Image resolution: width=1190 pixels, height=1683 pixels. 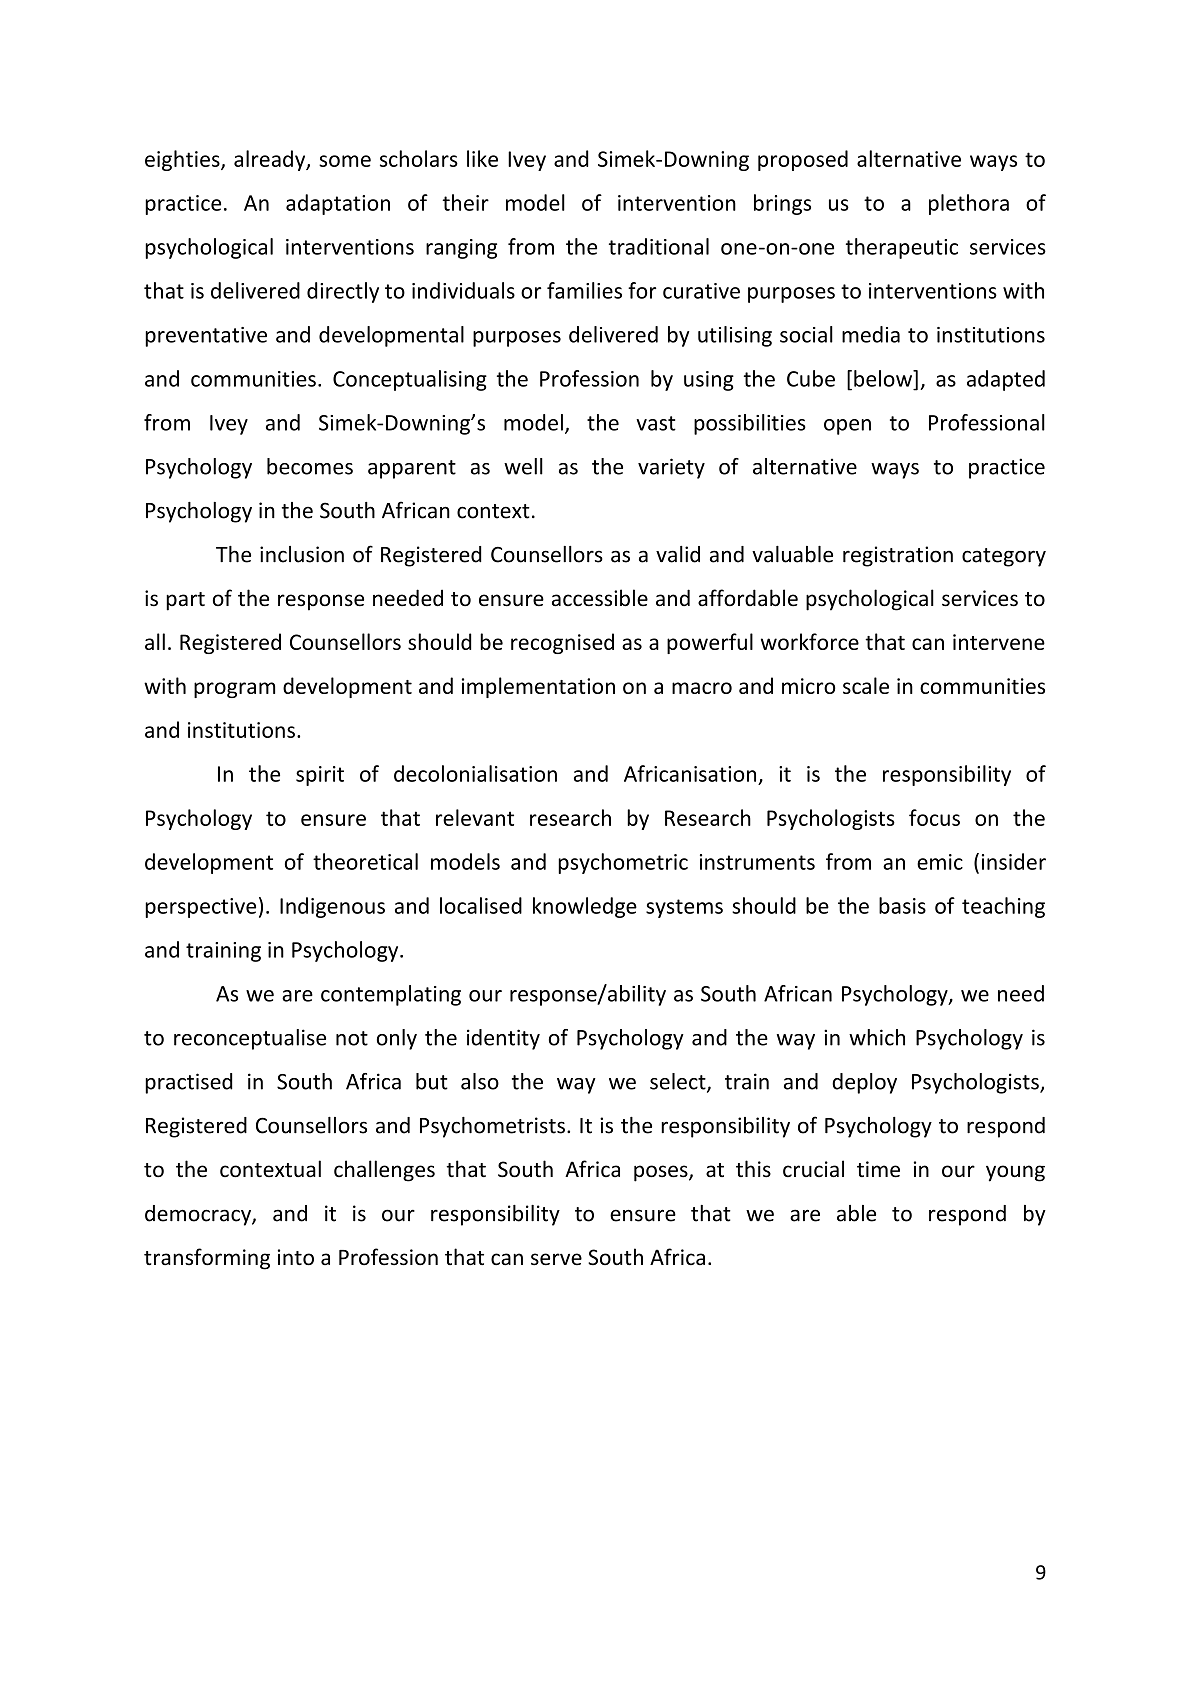 I want to click on implementation, so click(x=538, y=687).
